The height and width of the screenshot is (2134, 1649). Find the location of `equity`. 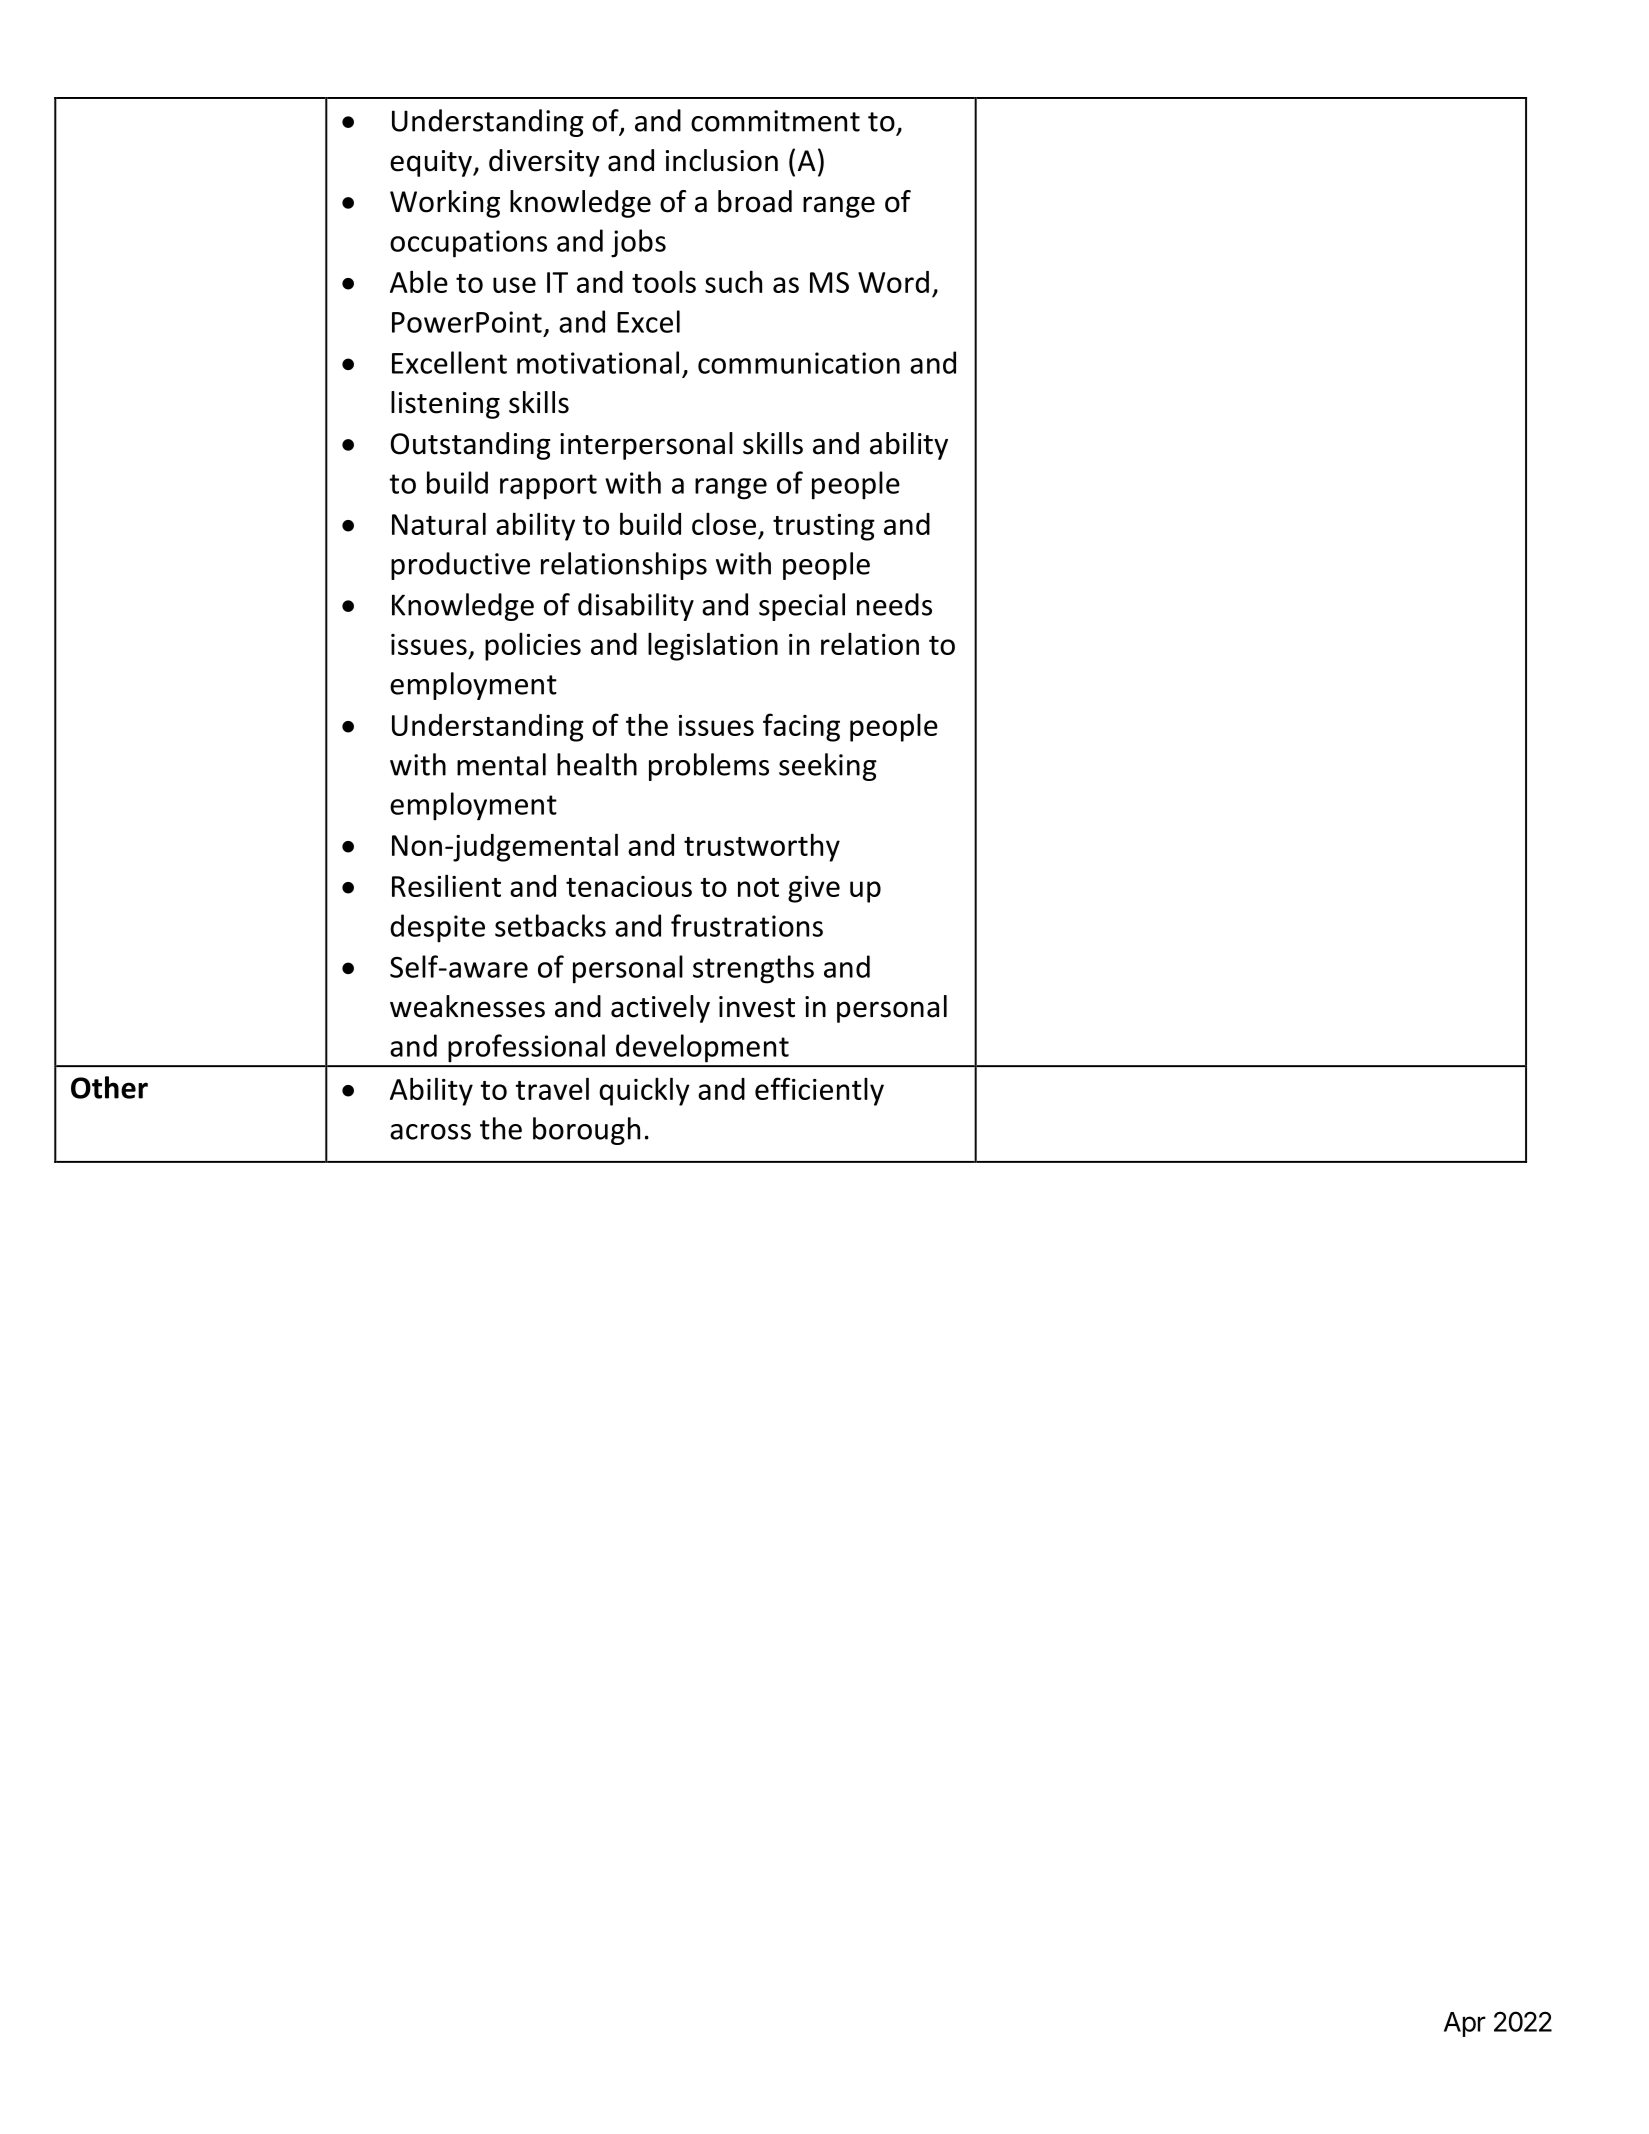

equity is located at coordinates (432, 163).
